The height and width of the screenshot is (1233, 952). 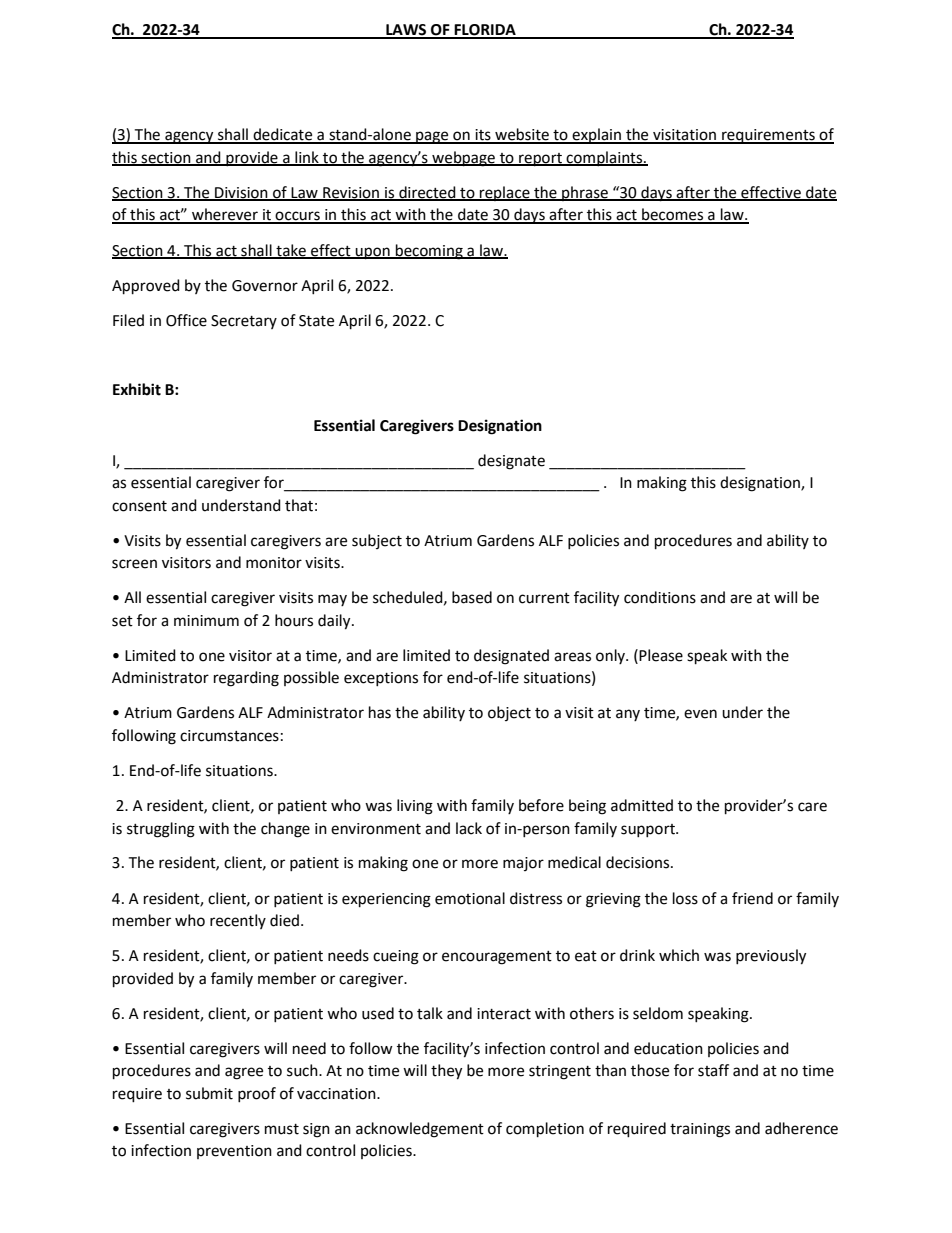 What do you see at coordinates (446, 1072) in the screenshot?
I see `they` at bounding box center [446, 1072].
